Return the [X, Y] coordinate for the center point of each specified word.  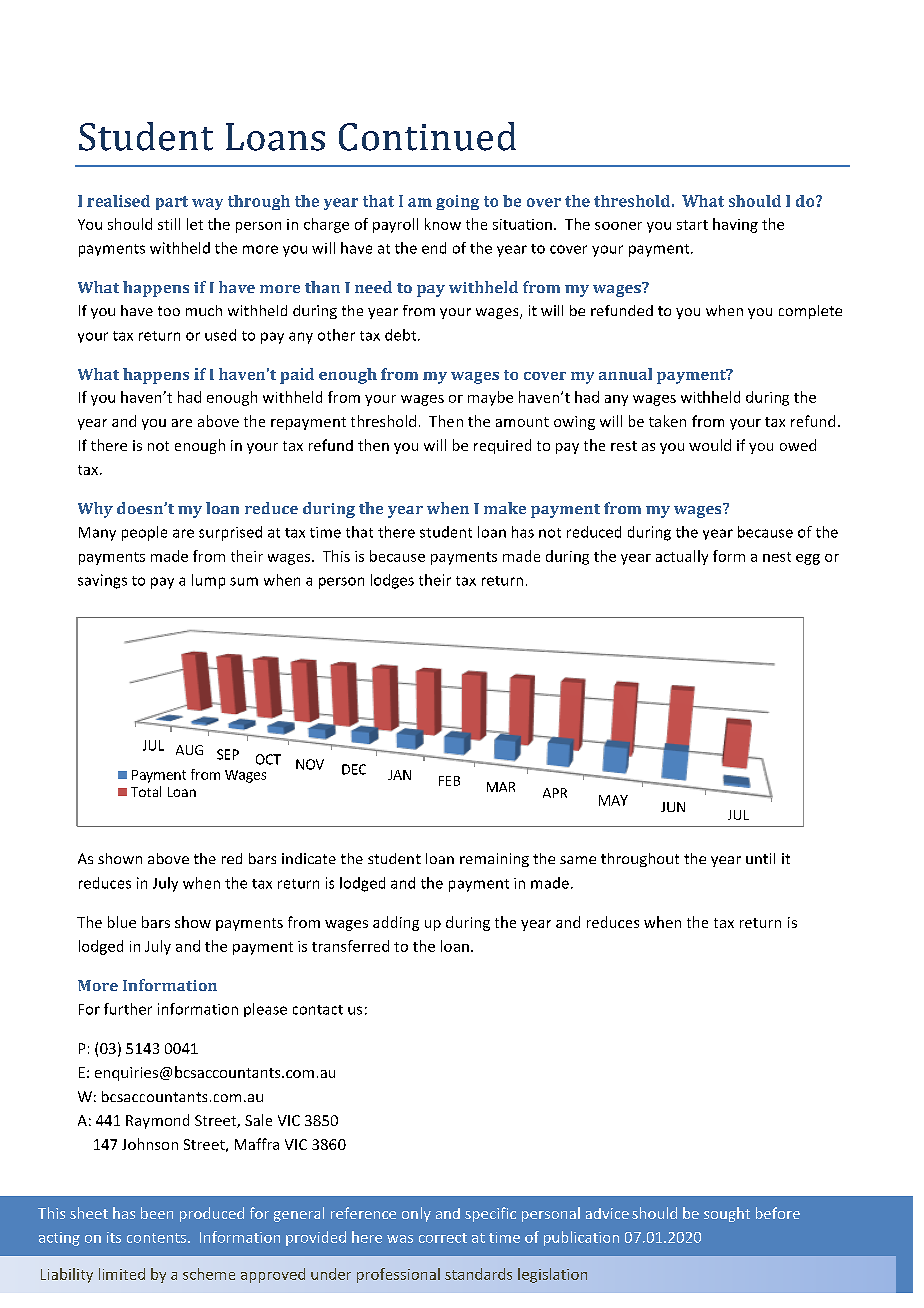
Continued [427, 136]
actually [682, 557]
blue [122, 922]
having [735, 225]
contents [158, 1238]
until [760, 858]
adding [396, 923]
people [144, 533]
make [505, 508]
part [172, 203]
